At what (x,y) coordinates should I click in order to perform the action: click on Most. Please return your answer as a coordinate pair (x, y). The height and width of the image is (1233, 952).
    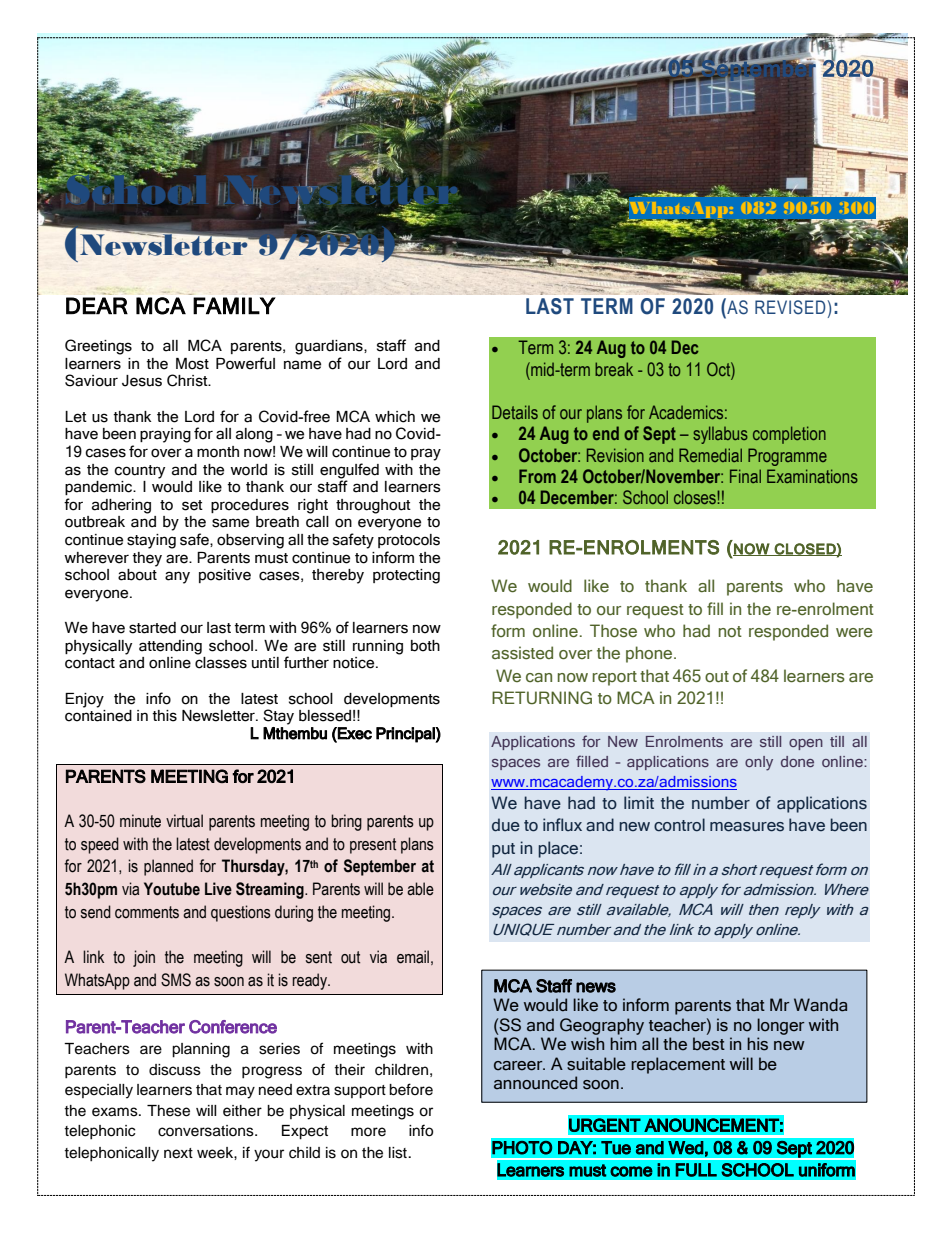
    Looking at the image, I should click on (192, 364).
